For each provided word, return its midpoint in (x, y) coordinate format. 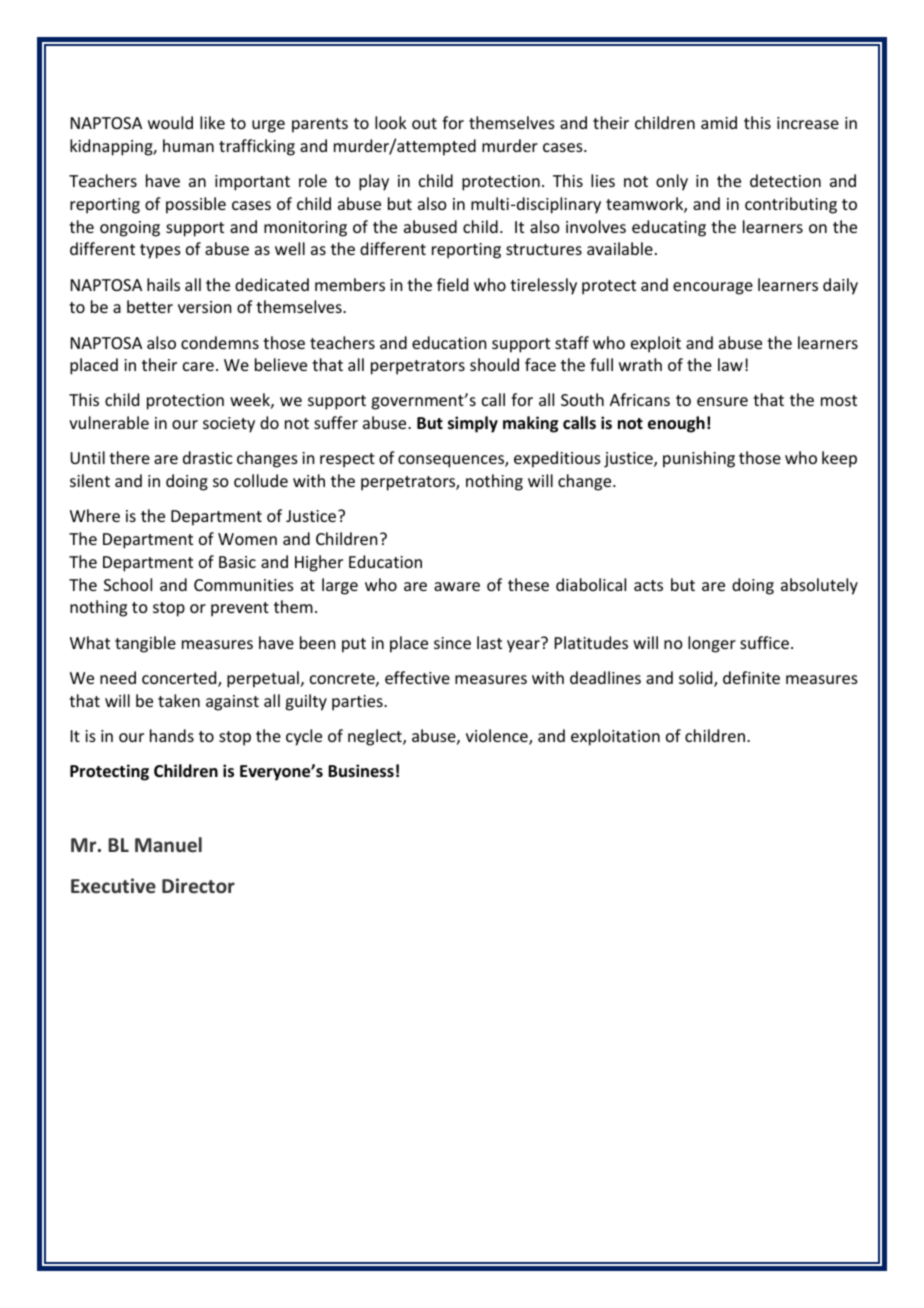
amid (719, 122)
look (391, 122)
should (494, 364)
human (188, 145)
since (452, 643)
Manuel (168, 844)
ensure (722, 401)
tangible (145, 644)
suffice (764, 642)
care (198, 366)
